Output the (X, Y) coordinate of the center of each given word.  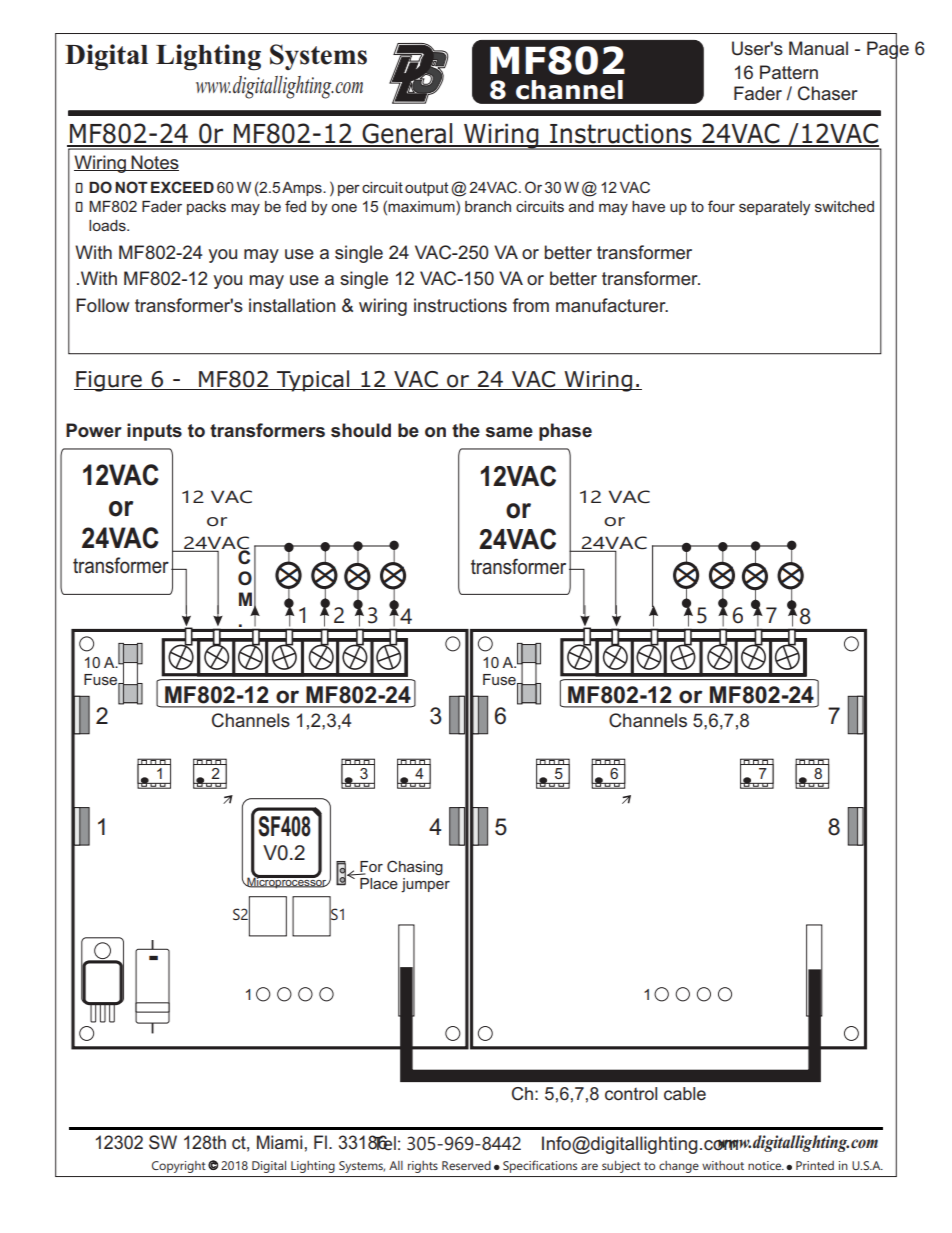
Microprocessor (287, 882)
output (427, 189)
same (509, 432)
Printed (815, 1165)
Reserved (466, 1165)
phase (565, 432)
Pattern (789, 72)
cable (685, 1093)
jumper (425, 885)
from (531, 305)
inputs (154, 432)
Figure (109, 381)
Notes (154, 163)
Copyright (179, 1167)
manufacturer (612, 305)
